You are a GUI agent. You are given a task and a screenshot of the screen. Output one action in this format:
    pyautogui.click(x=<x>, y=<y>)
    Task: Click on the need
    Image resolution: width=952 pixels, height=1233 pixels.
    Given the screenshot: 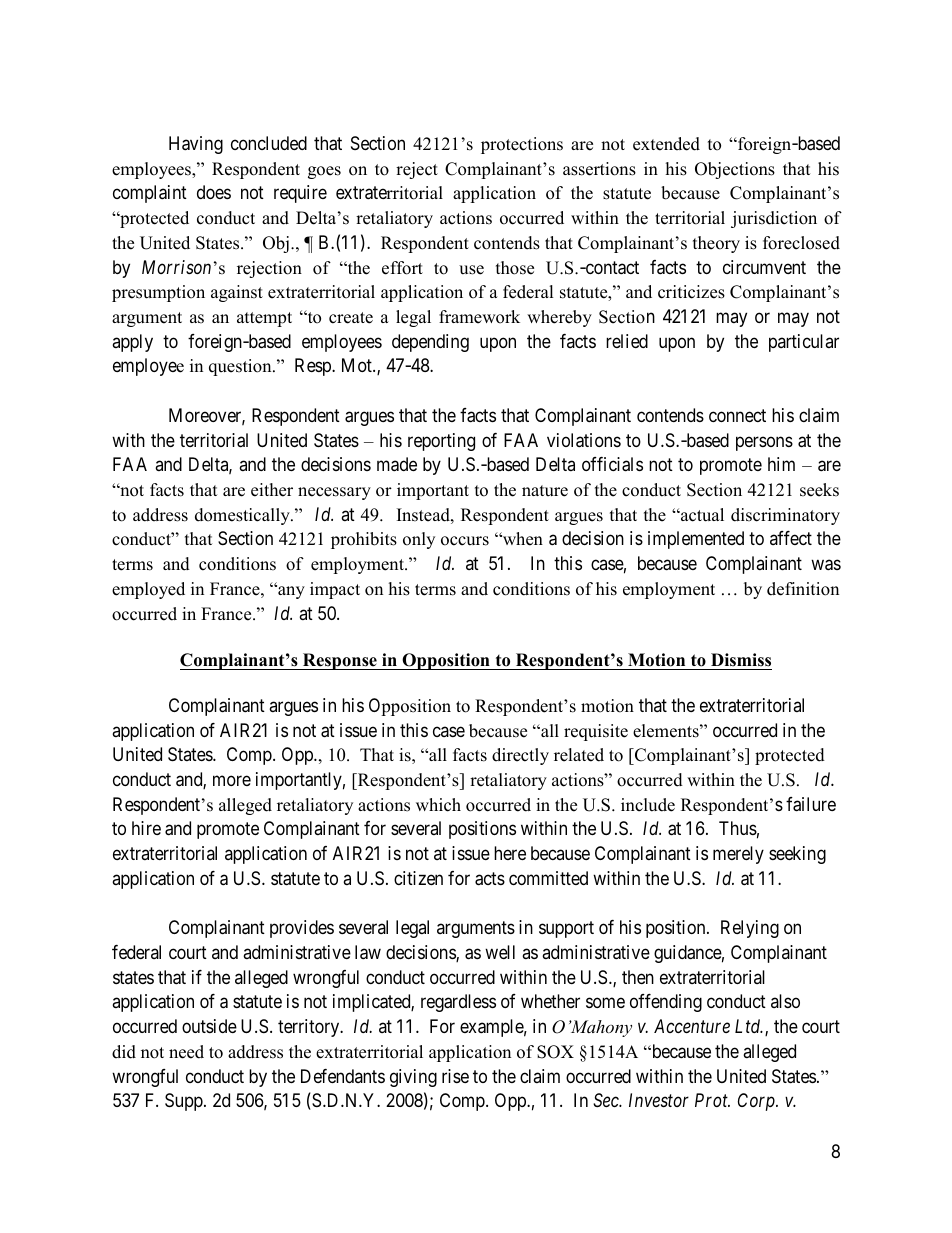 What is the action you would take?
    pyautogui.click(x=186, y=1052)
